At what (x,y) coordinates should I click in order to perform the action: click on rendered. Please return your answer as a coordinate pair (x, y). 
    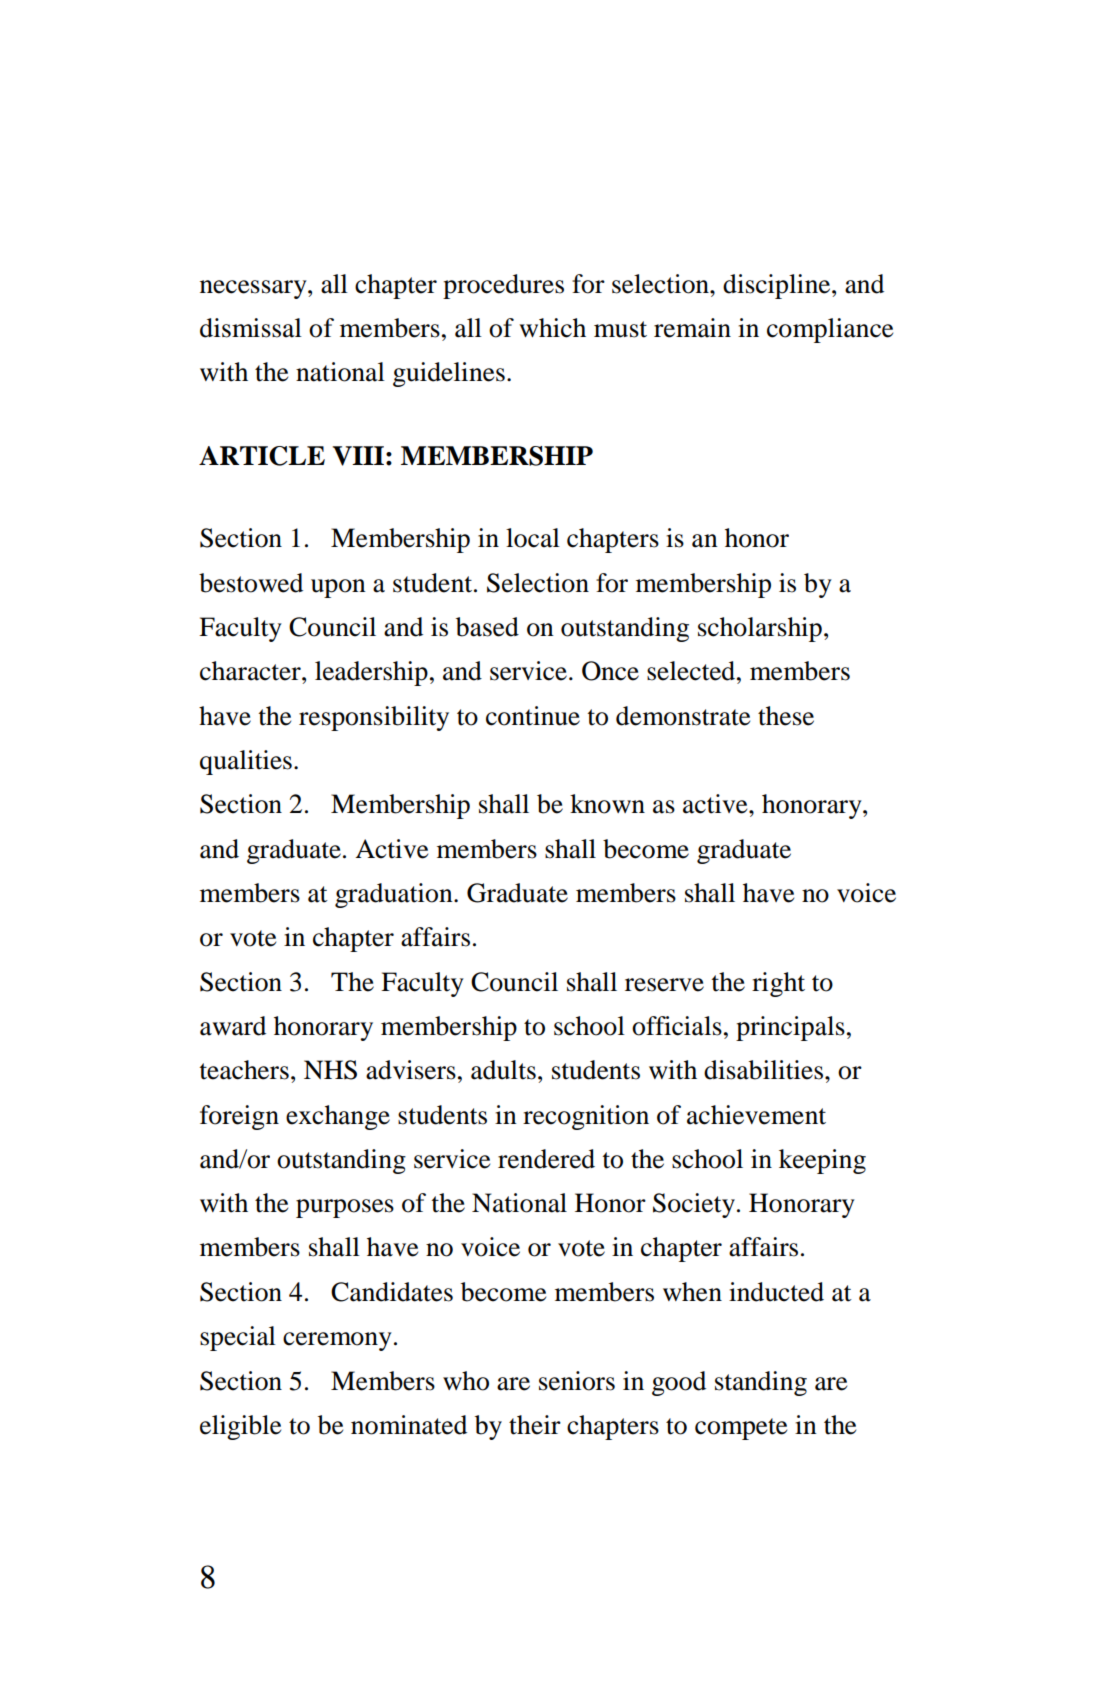
    Looking at the image, I should click on (546, 1159).
